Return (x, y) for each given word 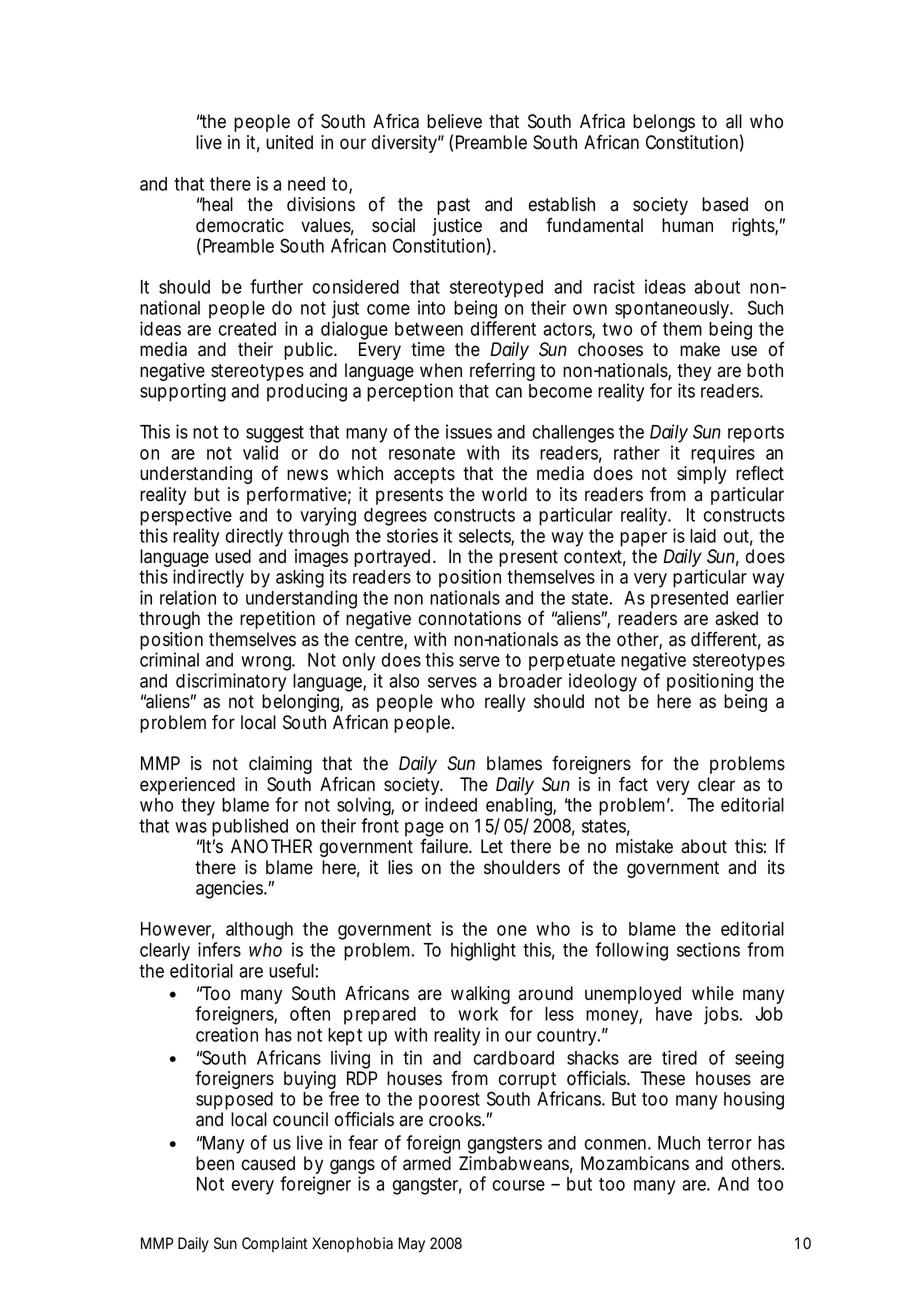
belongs (664, 123)
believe (454, 121)
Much (679, 1143)
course (519, 1185)
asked (736, 618)
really (505, 703)
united (289, 142)
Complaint (274, 1244)
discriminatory (231, 682)
